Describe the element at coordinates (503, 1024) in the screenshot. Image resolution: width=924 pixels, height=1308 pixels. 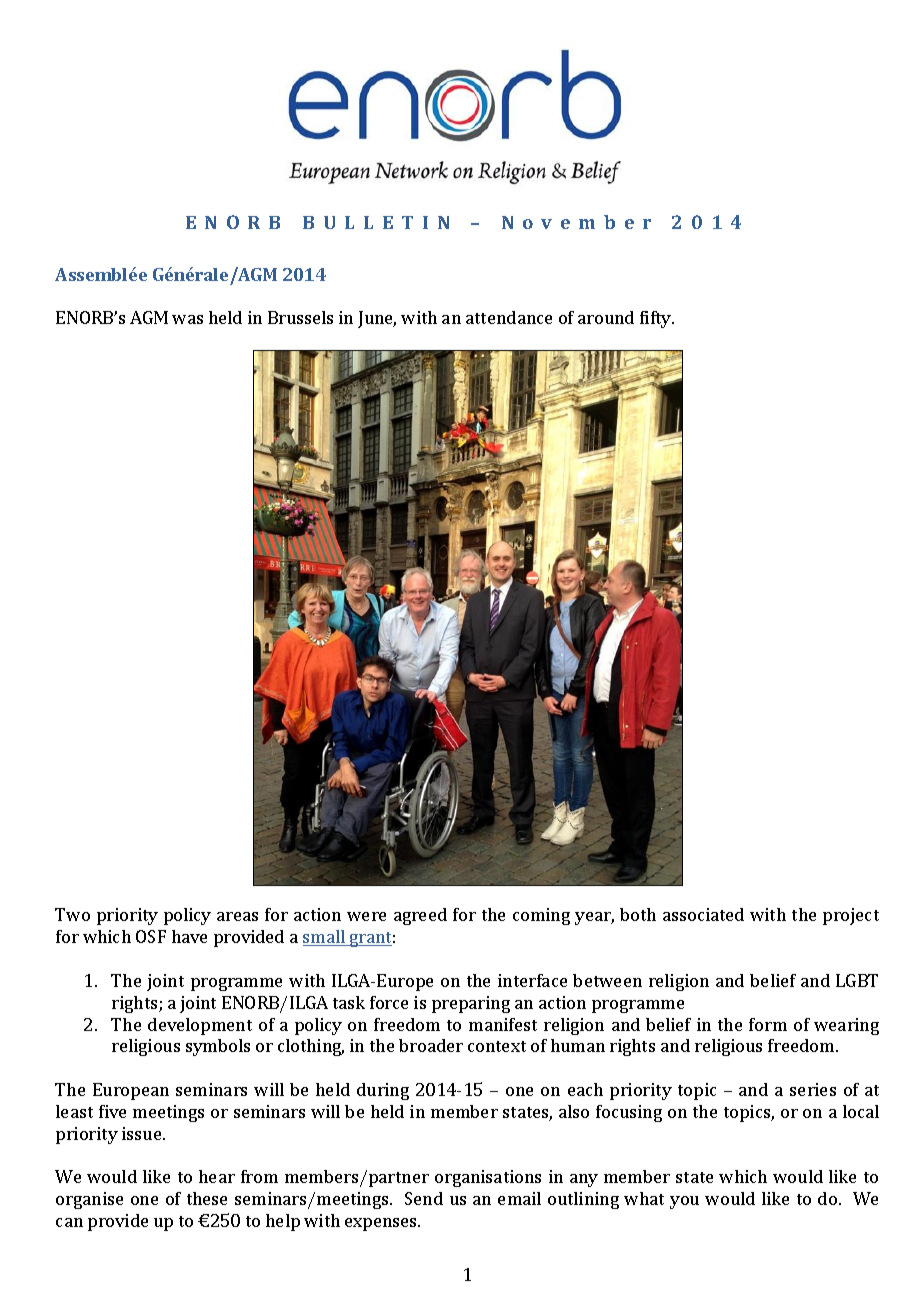
I see `manifest` at that location.
